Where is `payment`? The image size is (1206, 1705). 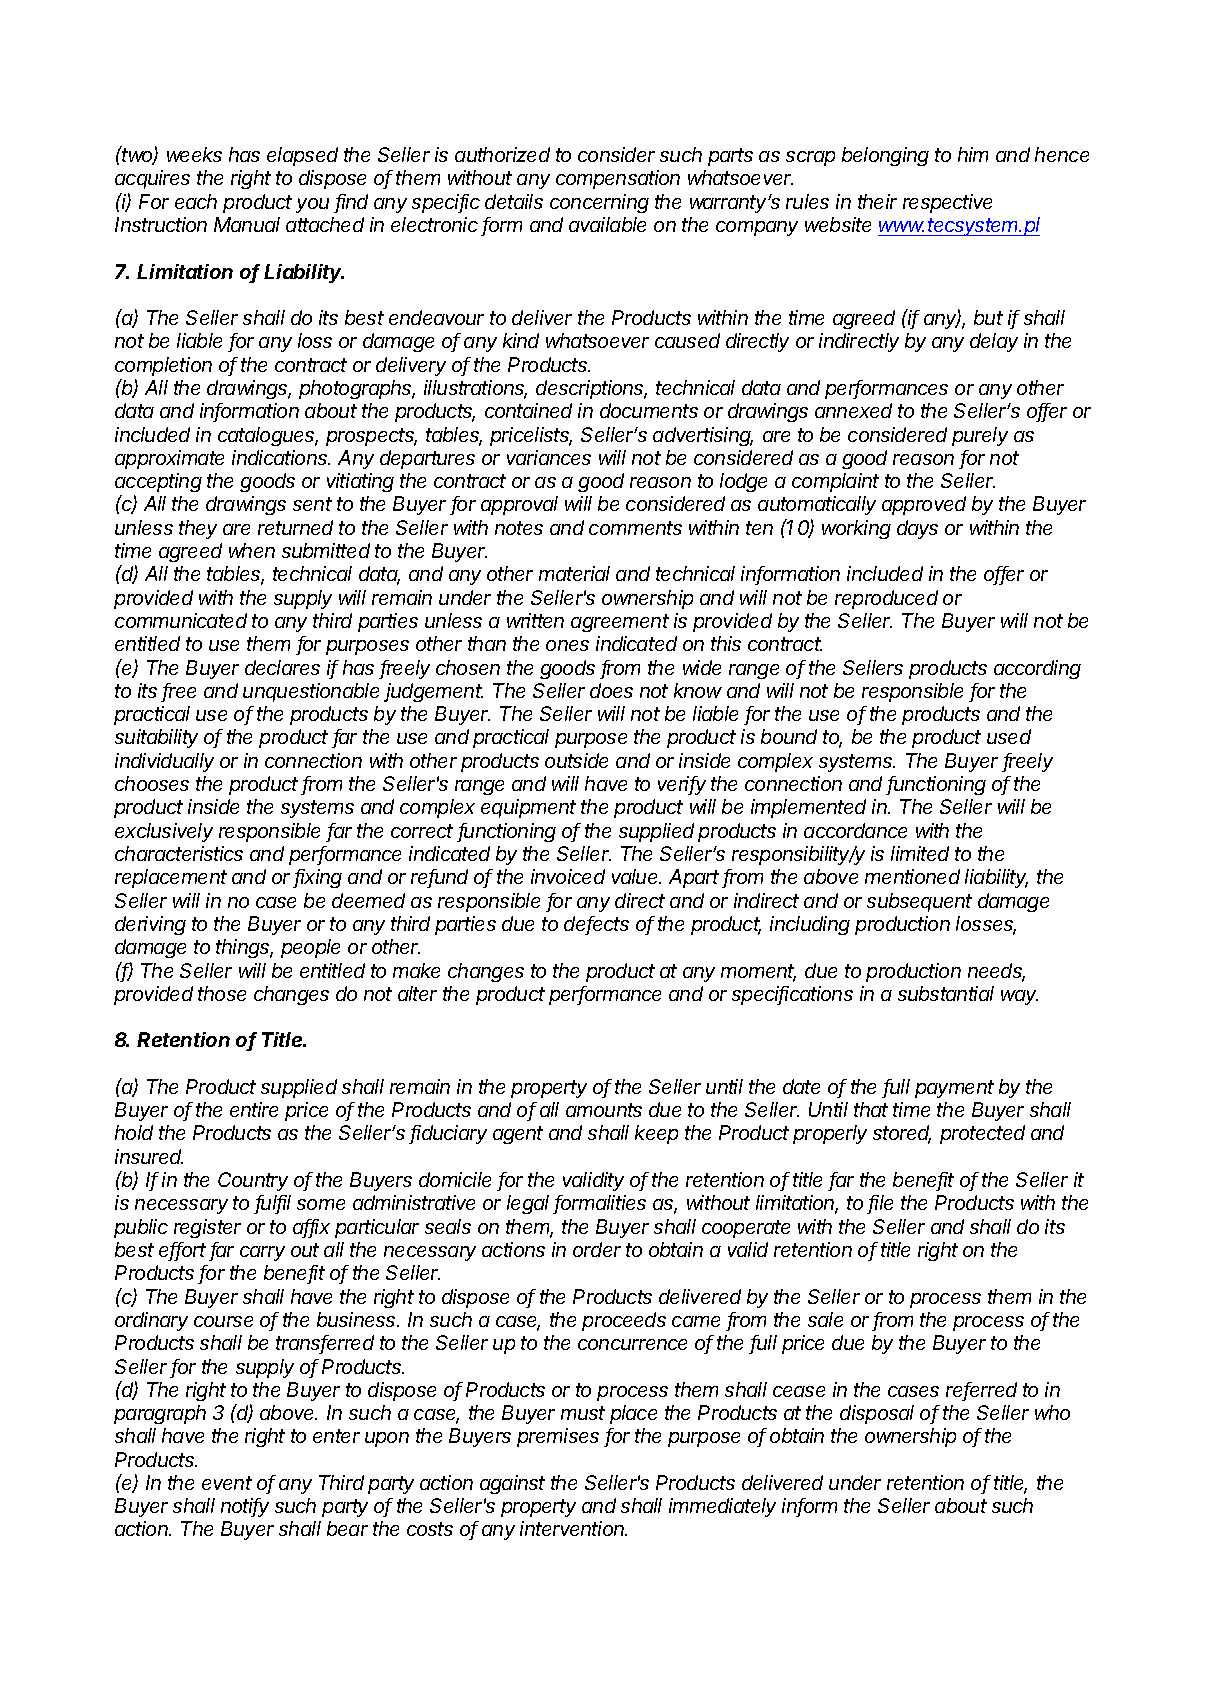 payment is located at coordinates (954, 1089).
